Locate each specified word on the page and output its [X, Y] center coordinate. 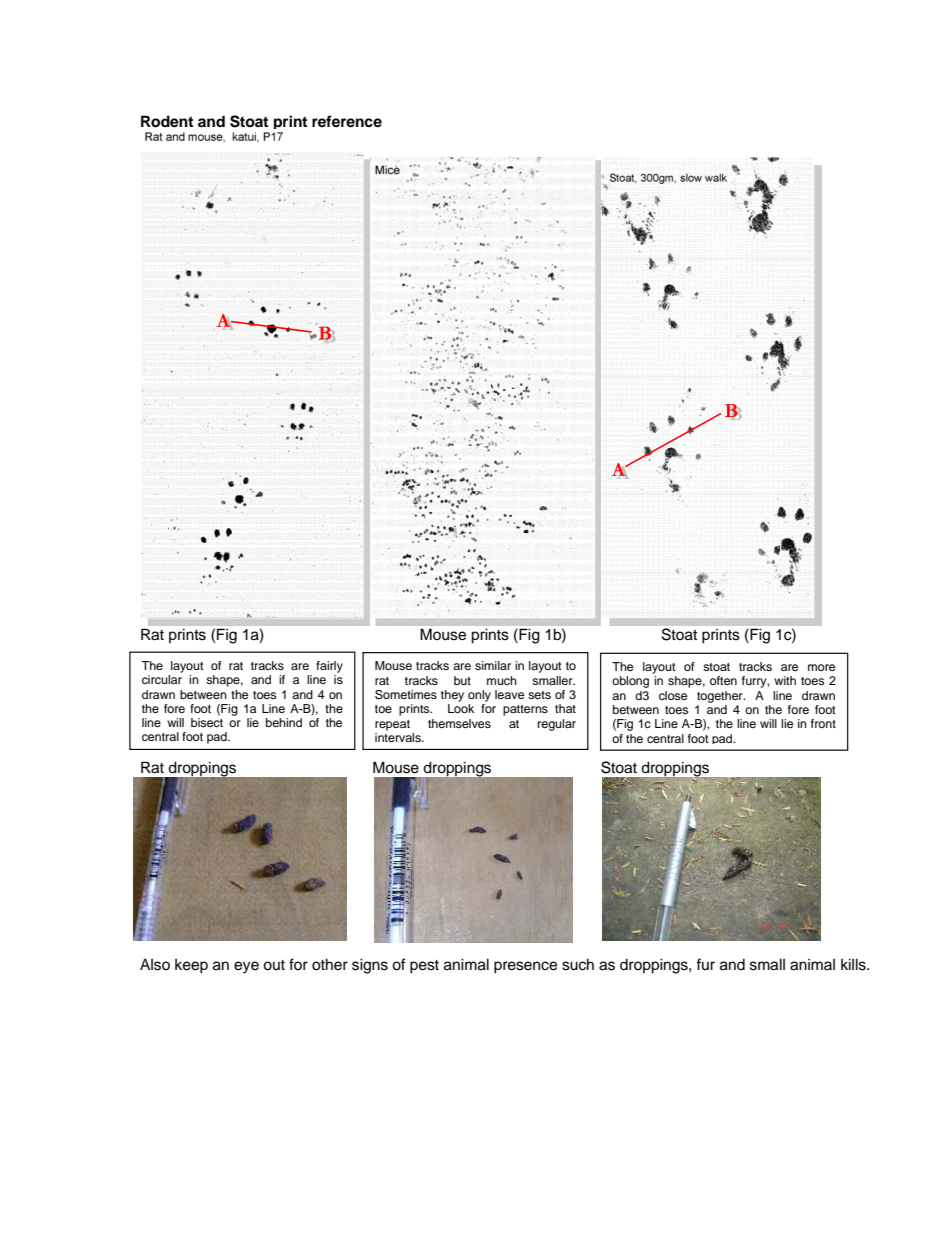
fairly [329, 667]
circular [162, 679]
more [821, 667]
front [823, 723]
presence [525, 967]
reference [347, 121]
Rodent [167, 121]
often [723, 680]
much [502, 680]
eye [246, 967]
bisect [207, 722]
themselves [459, 723]
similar [493, 665]
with [785, 680]
